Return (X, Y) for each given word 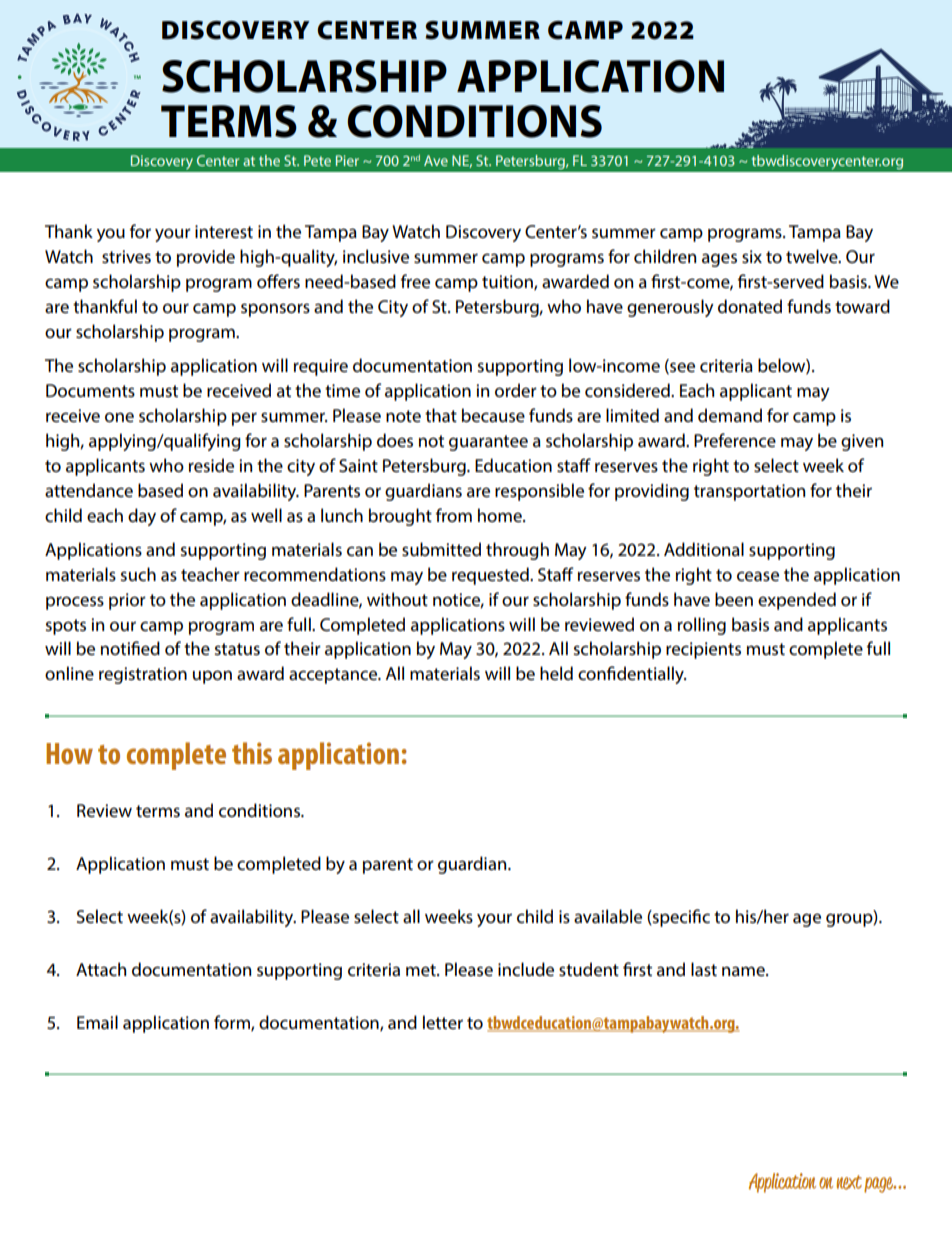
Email (97, 1022)
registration (143, 675)
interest (224, 232)
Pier (347, 160)
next (849, 1182)
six (752, 256)
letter (443, 1022)
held (556, 673)
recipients (703, 650)
